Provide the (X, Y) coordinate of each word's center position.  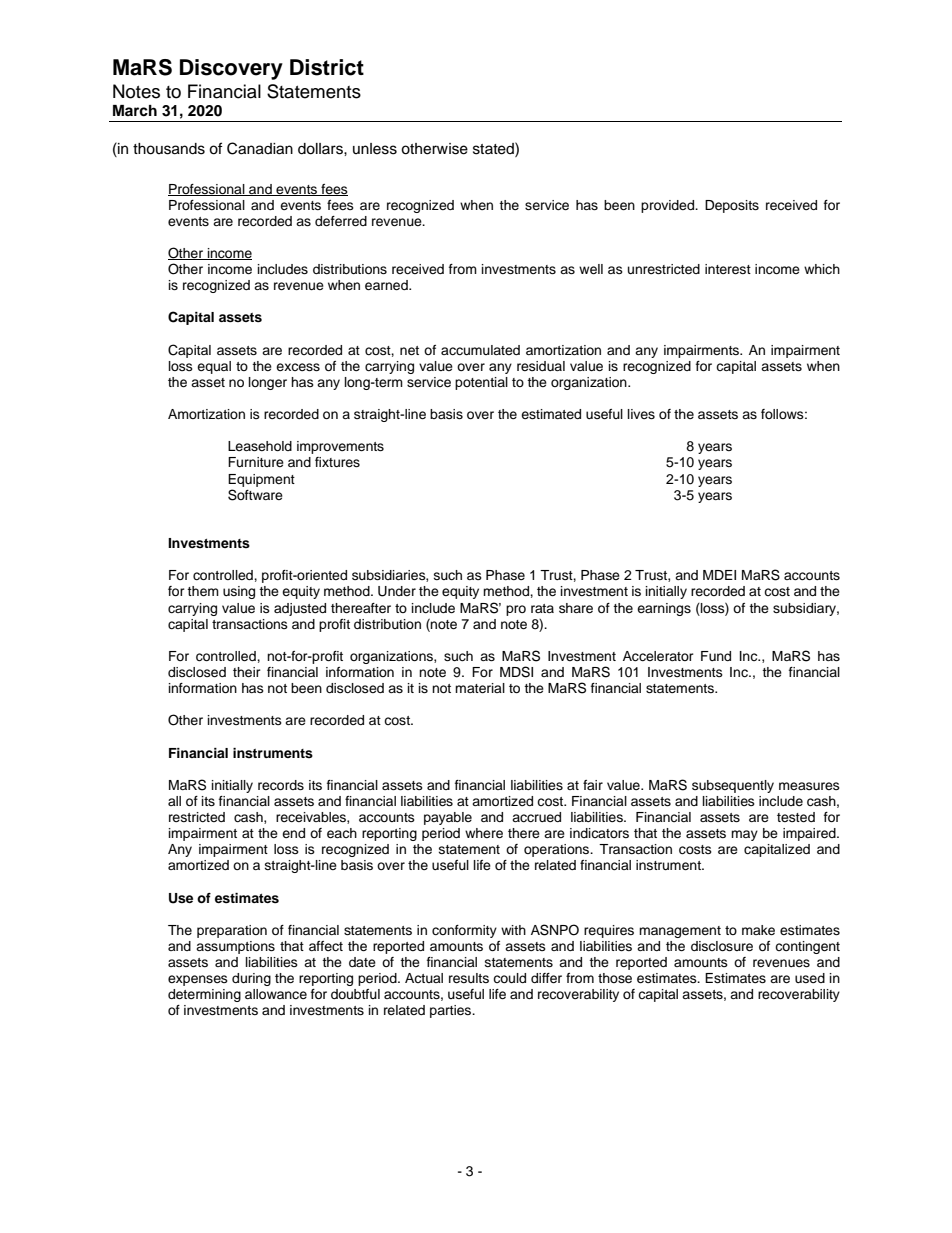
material (480, 688)
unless (375, 149)
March (135, 111)
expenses (198, 980)
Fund (716, 656)
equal (214, 367)
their (247, 672)
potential (481, 383)
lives (641, 414)
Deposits (732, 206)
